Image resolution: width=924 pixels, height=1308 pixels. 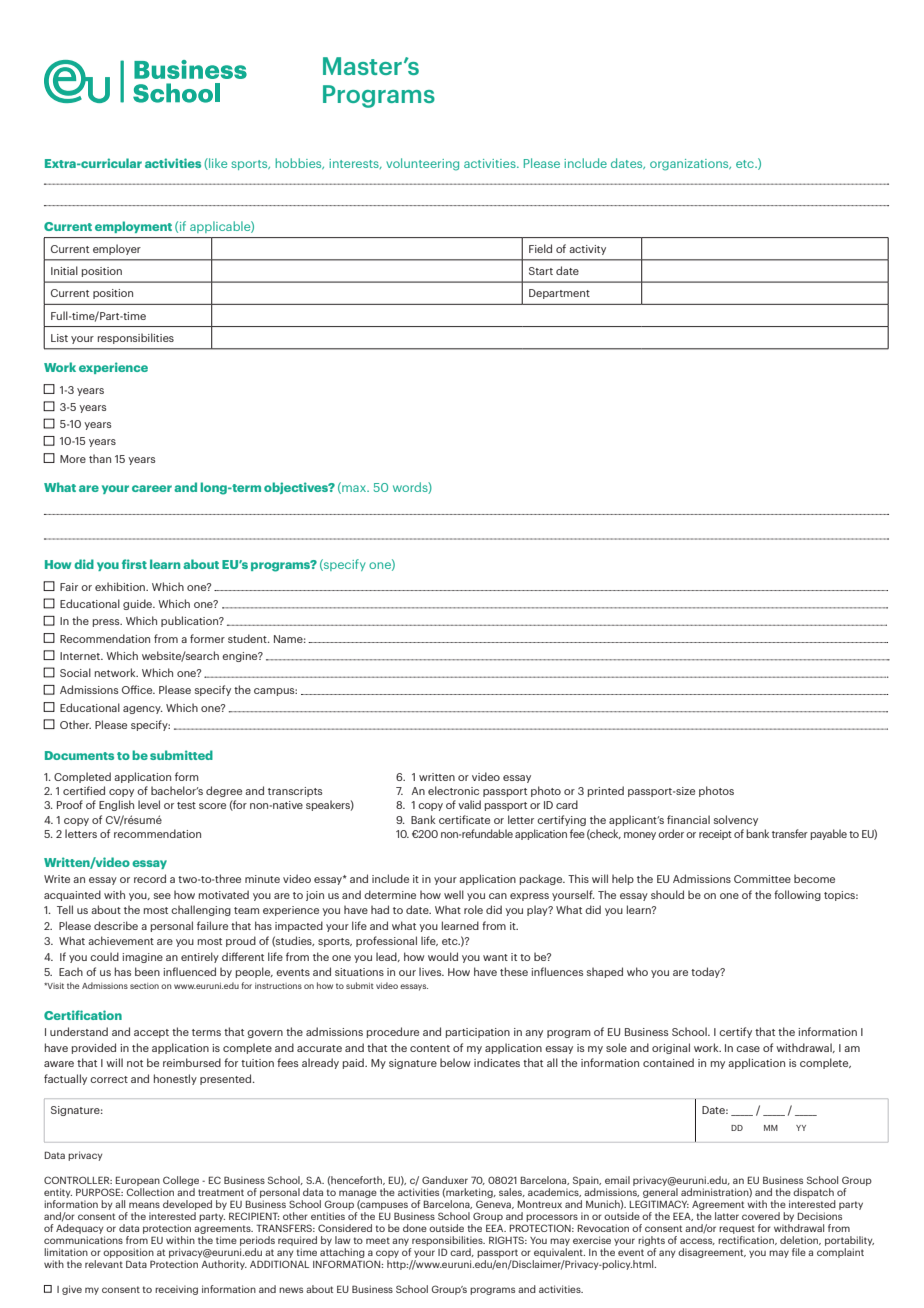 I want to click on activity, so click(x=587, y=250).
